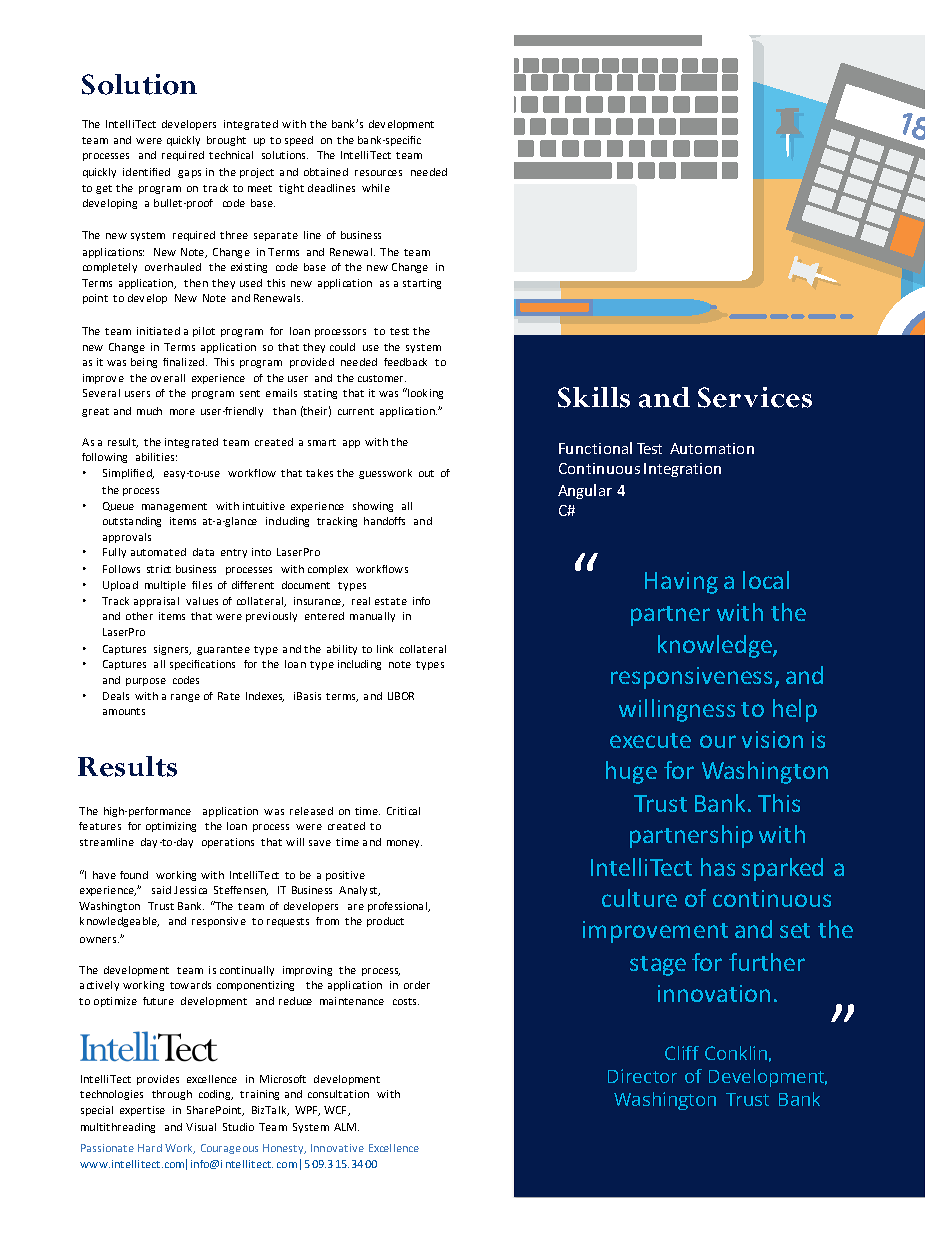  I want to click on gaps, so click(189, 174).
